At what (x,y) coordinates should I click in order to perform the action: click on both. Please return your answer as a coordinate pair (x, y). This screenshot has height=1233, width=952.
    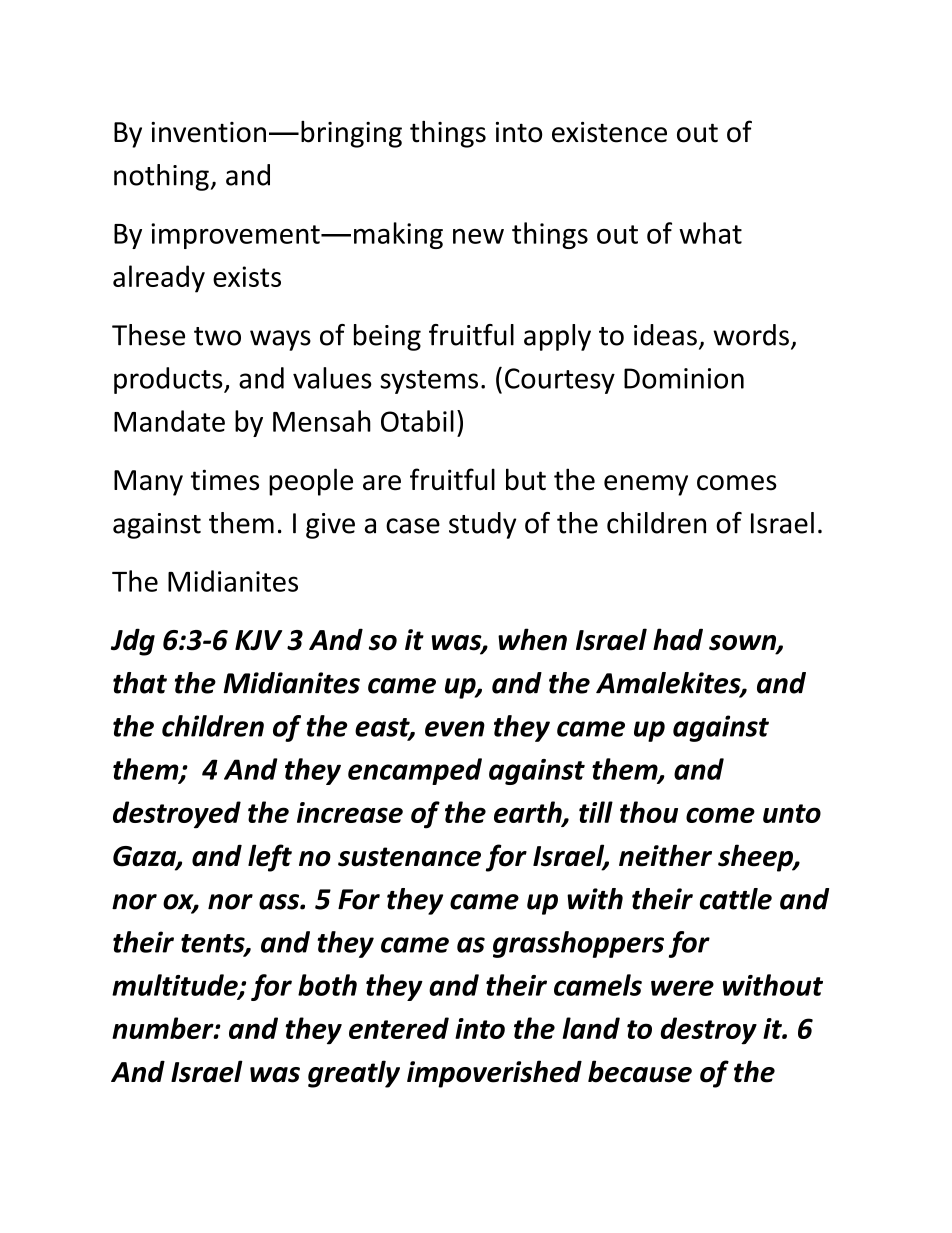
    Looking at the image, I should click on (327, 985).
